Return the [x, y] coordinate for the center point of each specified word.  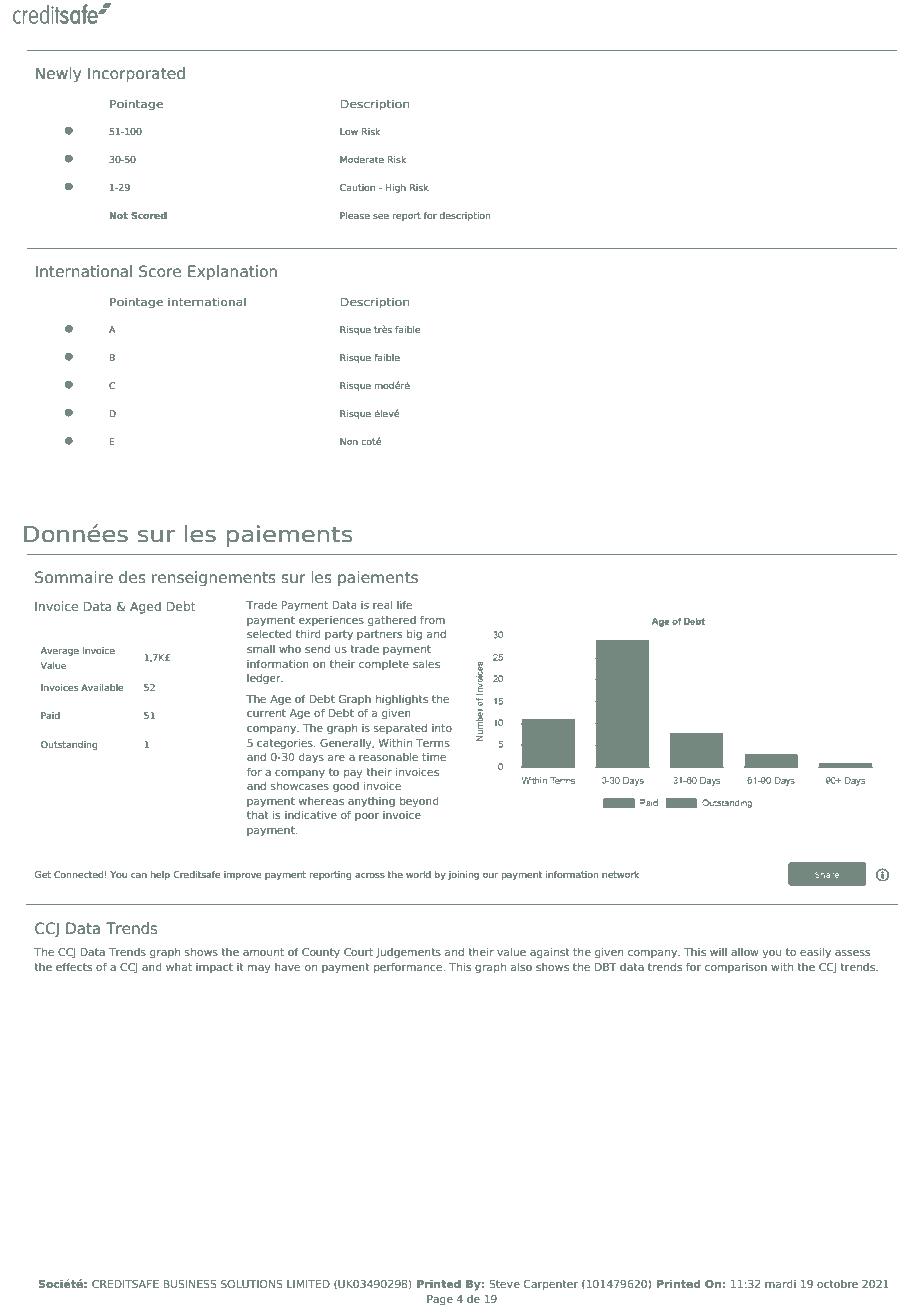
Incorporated [136, 74]
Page [440, 1300]
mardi [780, 1284]
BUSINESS [190, 1284]
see [381, 216]
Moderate [362, 159]
